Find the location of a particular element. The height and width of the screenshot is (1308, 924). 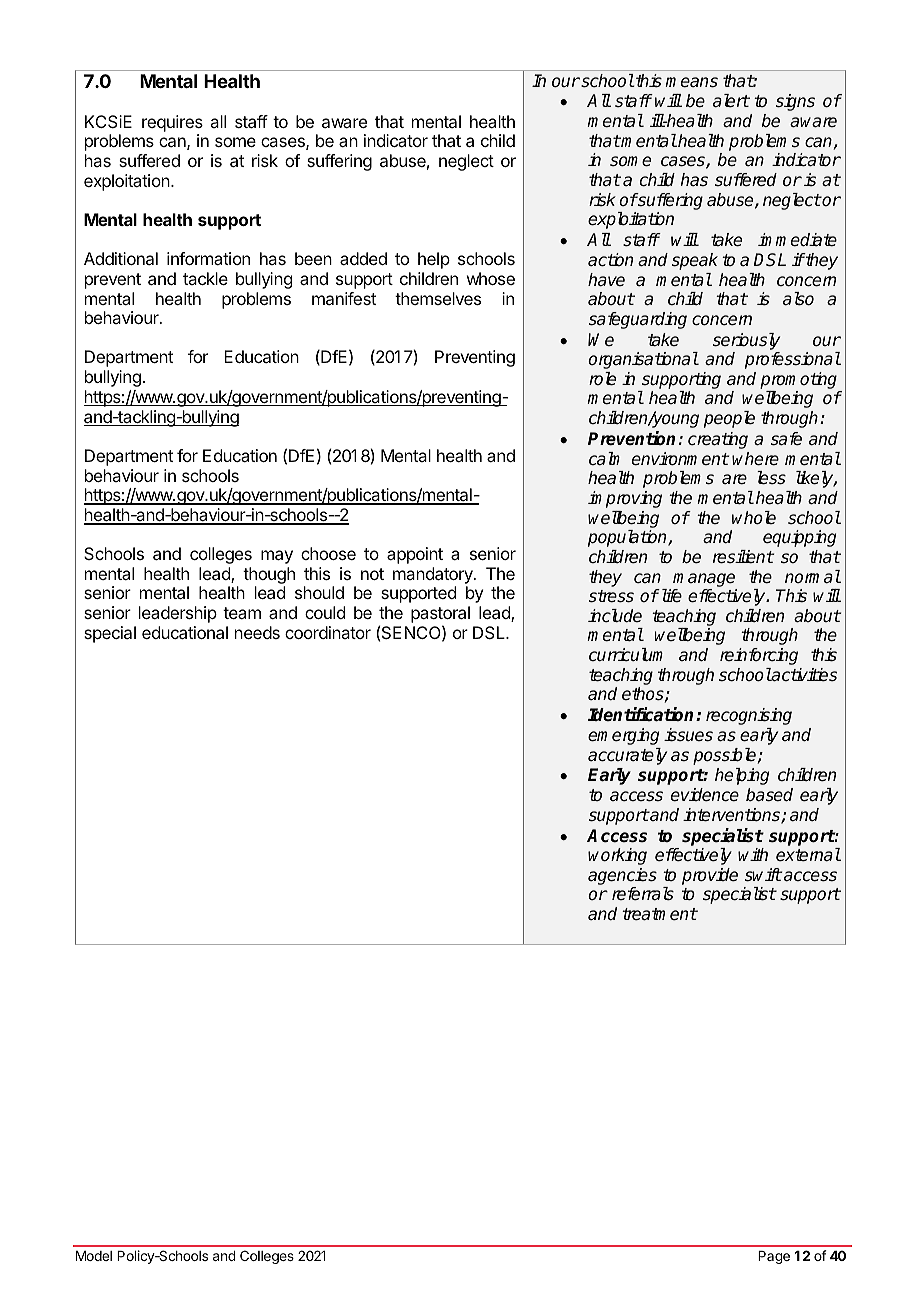

treatment is located at coordinates (659, 914).
